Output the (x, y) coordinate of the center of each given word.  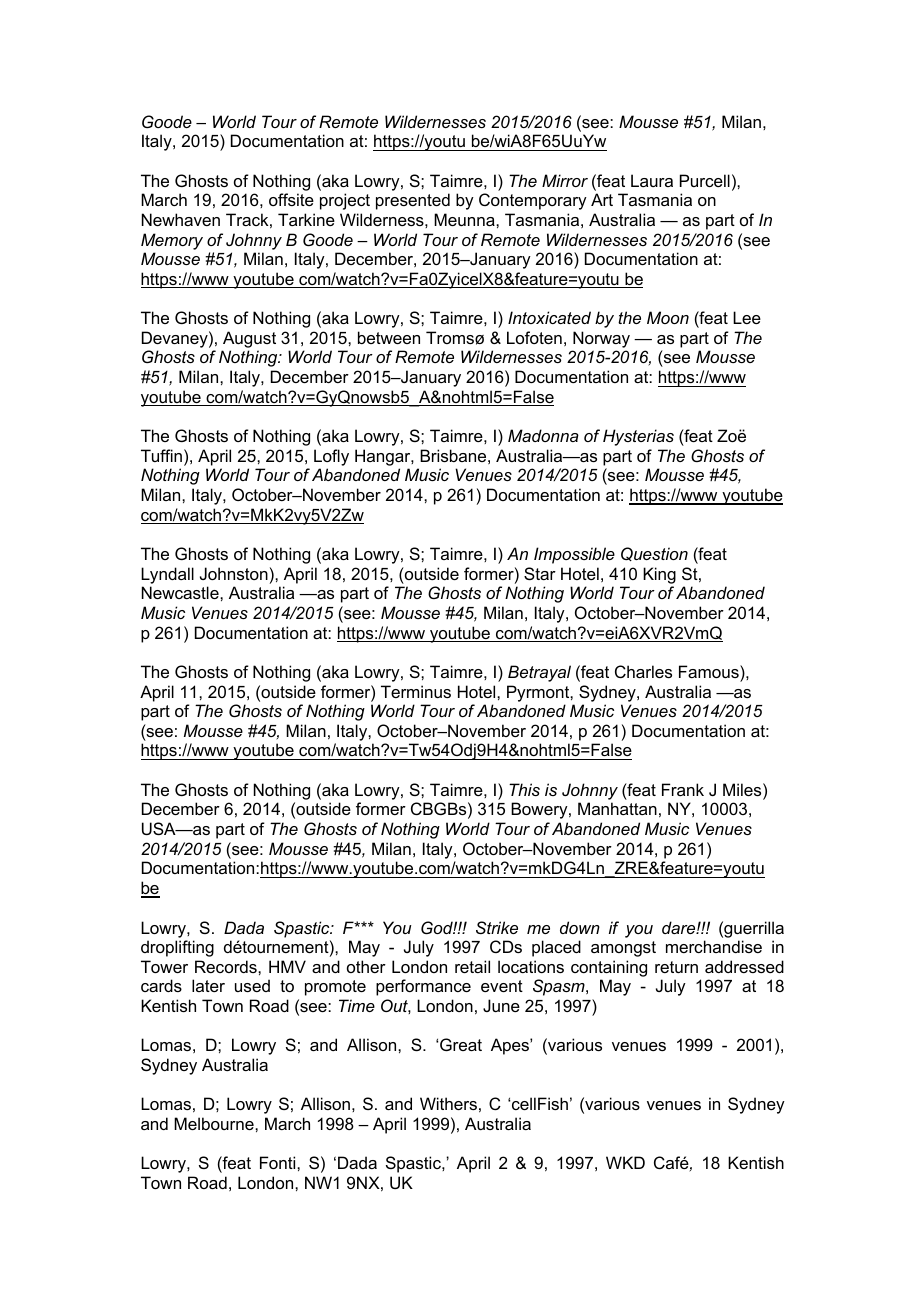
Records (227, 966)
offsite (291, 199)
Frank (683, 789)
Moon (668, 317)
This (524, 789)
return (676, 967)
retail (472, 966)
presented (413, 201)
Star (540, 573)
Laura (652, 180)
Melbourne (215, 1123)
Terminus (416, 691)
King (659, 575)
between (389, 337)
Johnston (234, 573)
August (249, 339)
